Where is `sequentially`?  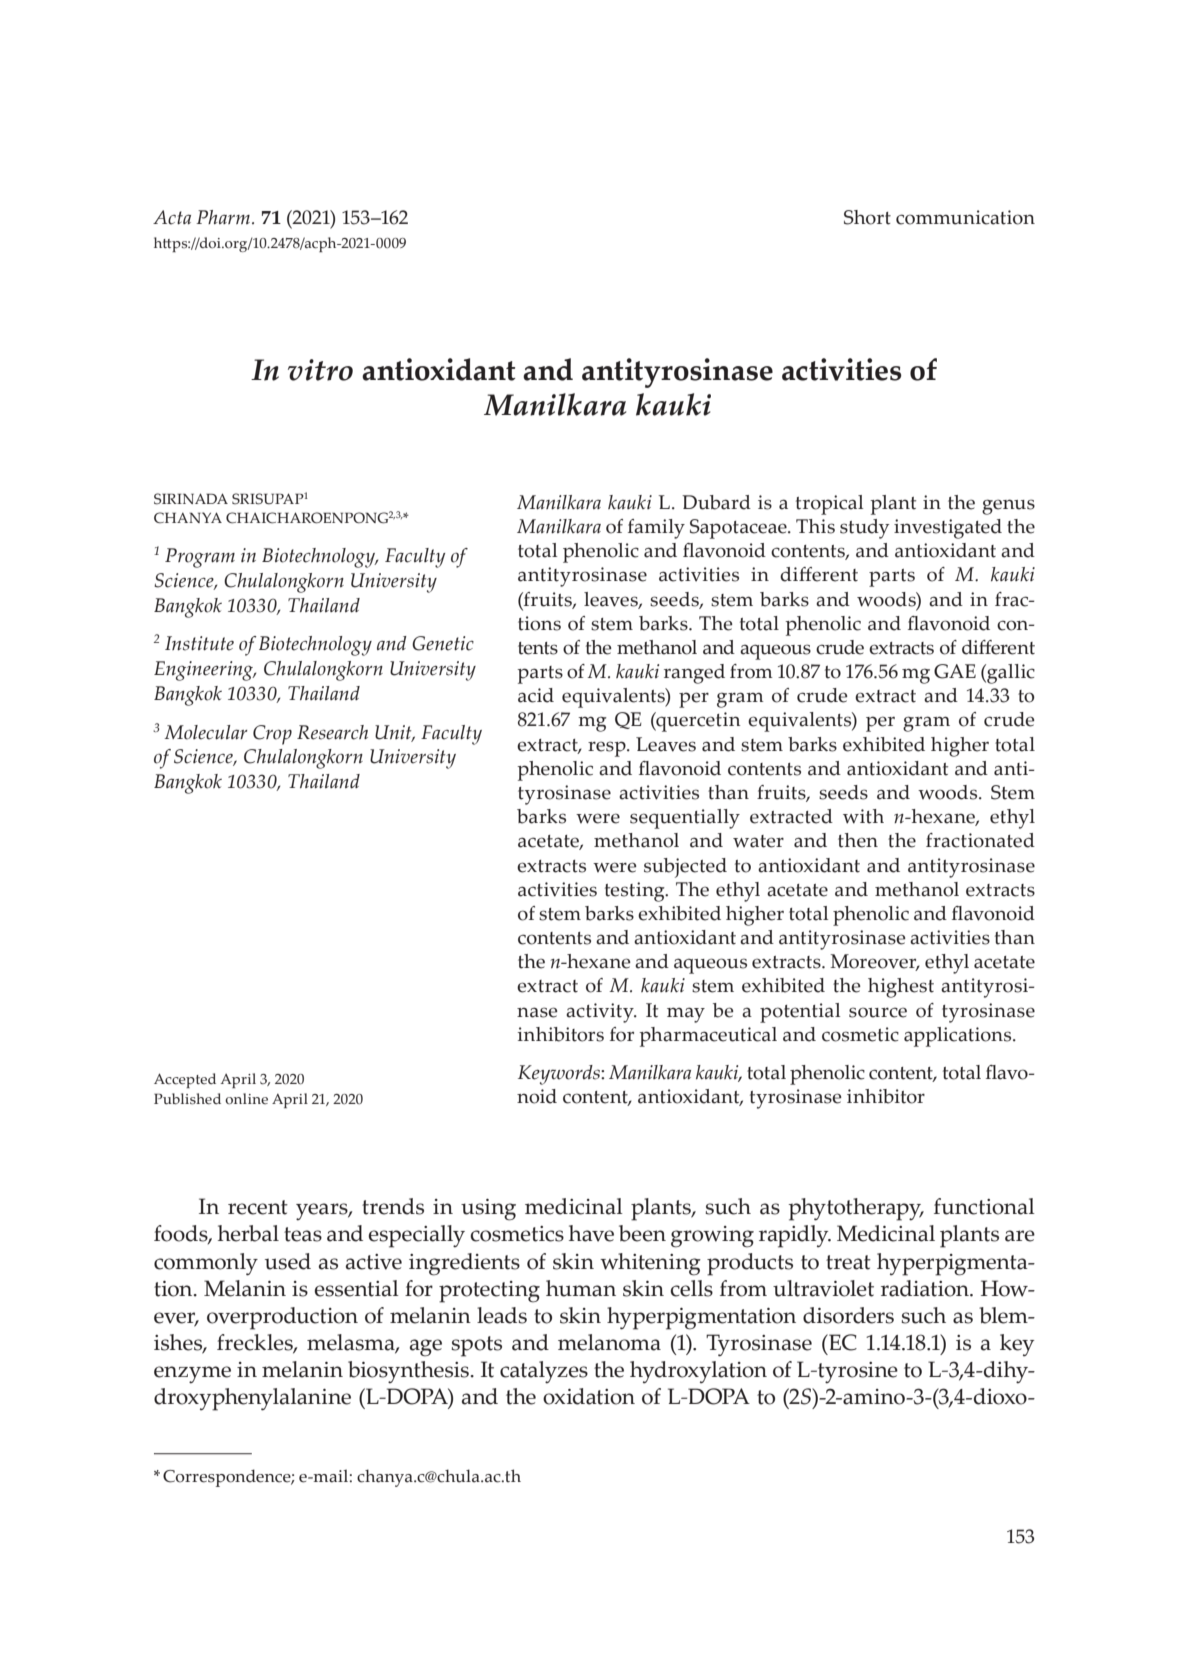 sequentially is located at coordinates (685, 819).
